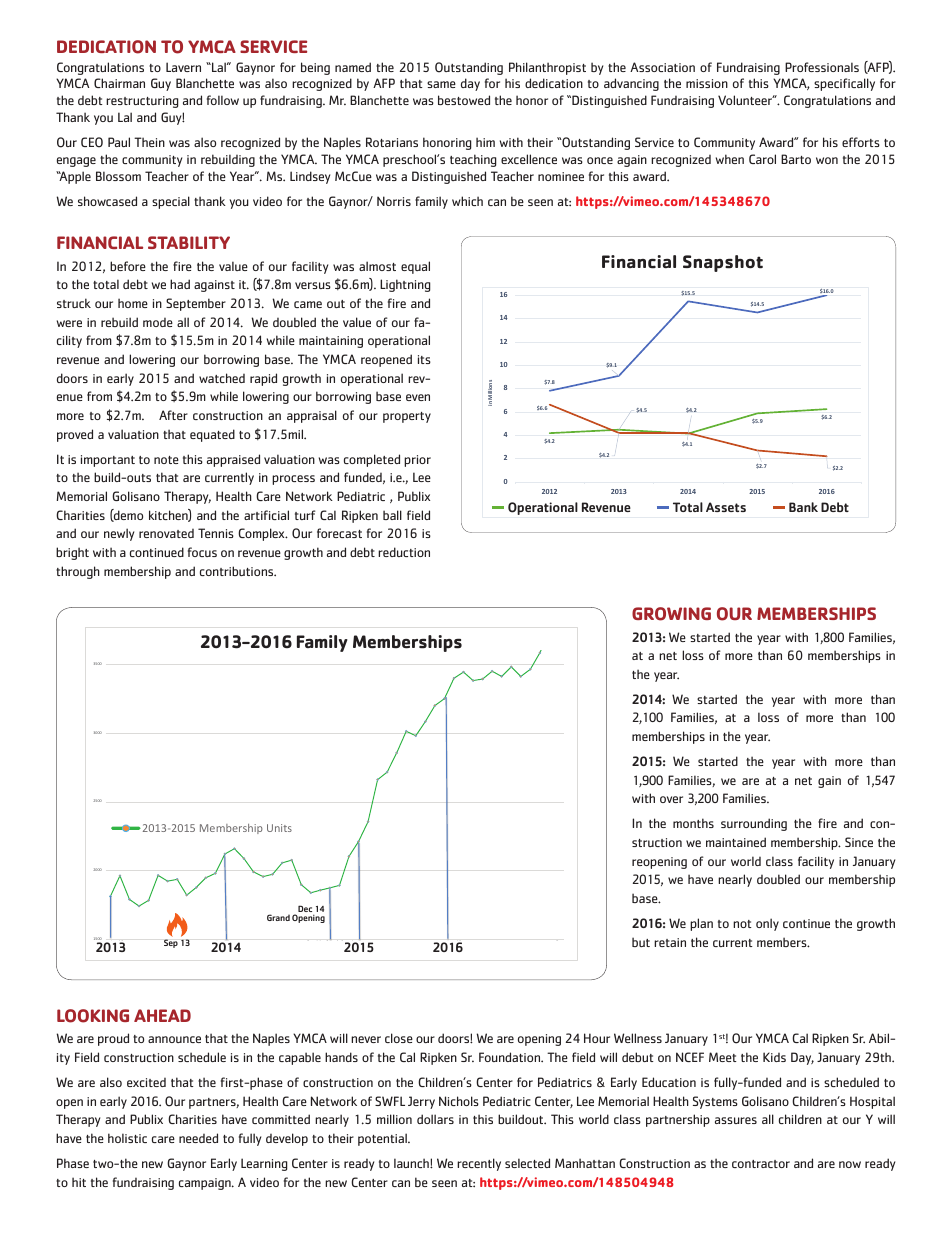  I want to click on Professionals, so click(822, 67).
